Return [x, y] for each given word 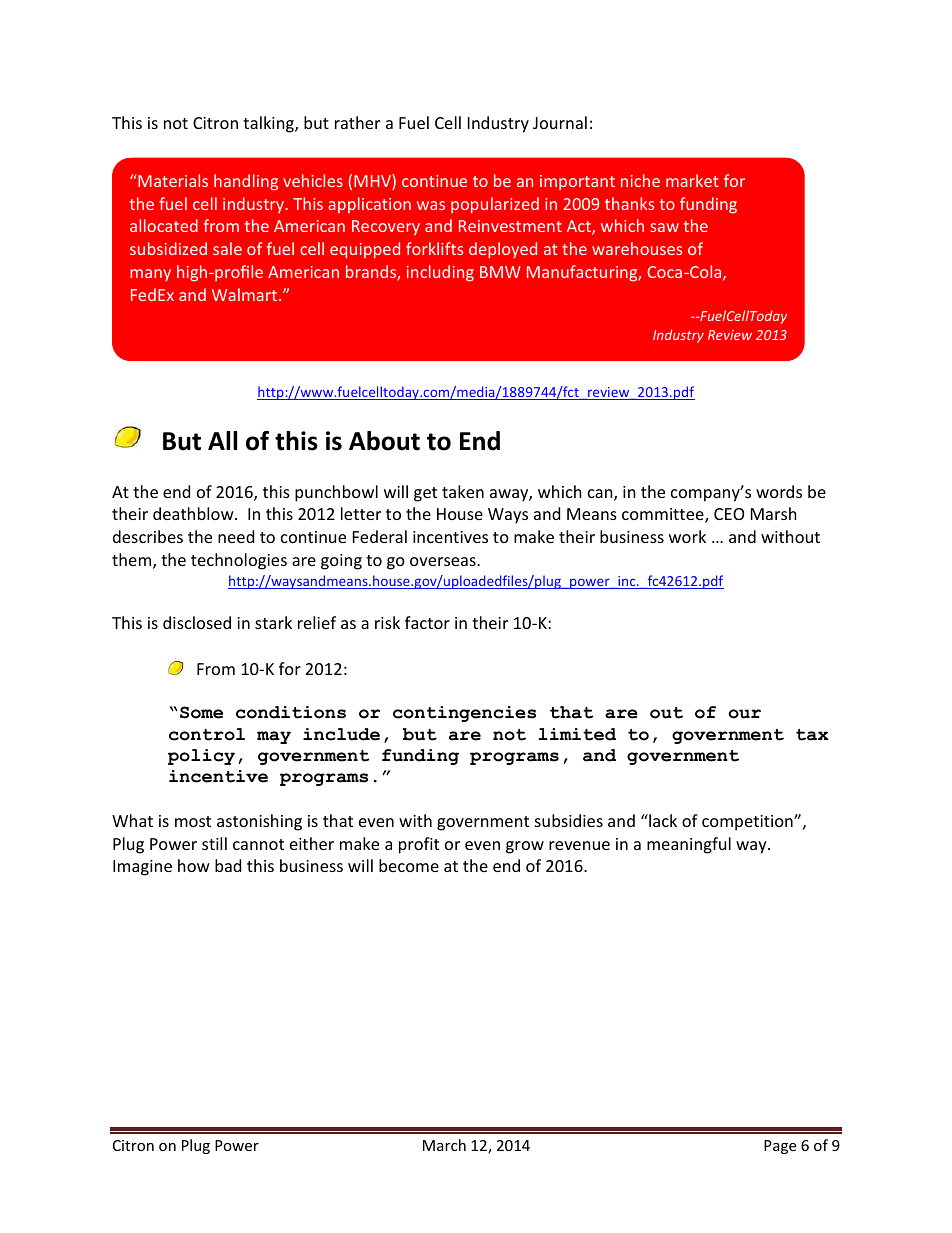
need [236, 536]
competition [748, 823]
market [692, 180]
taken [463, 491]
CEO [729, 514]
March [444, 1145]
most [193, 821]
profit [419, 845]
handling [246, 182]
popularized [495, 205]
